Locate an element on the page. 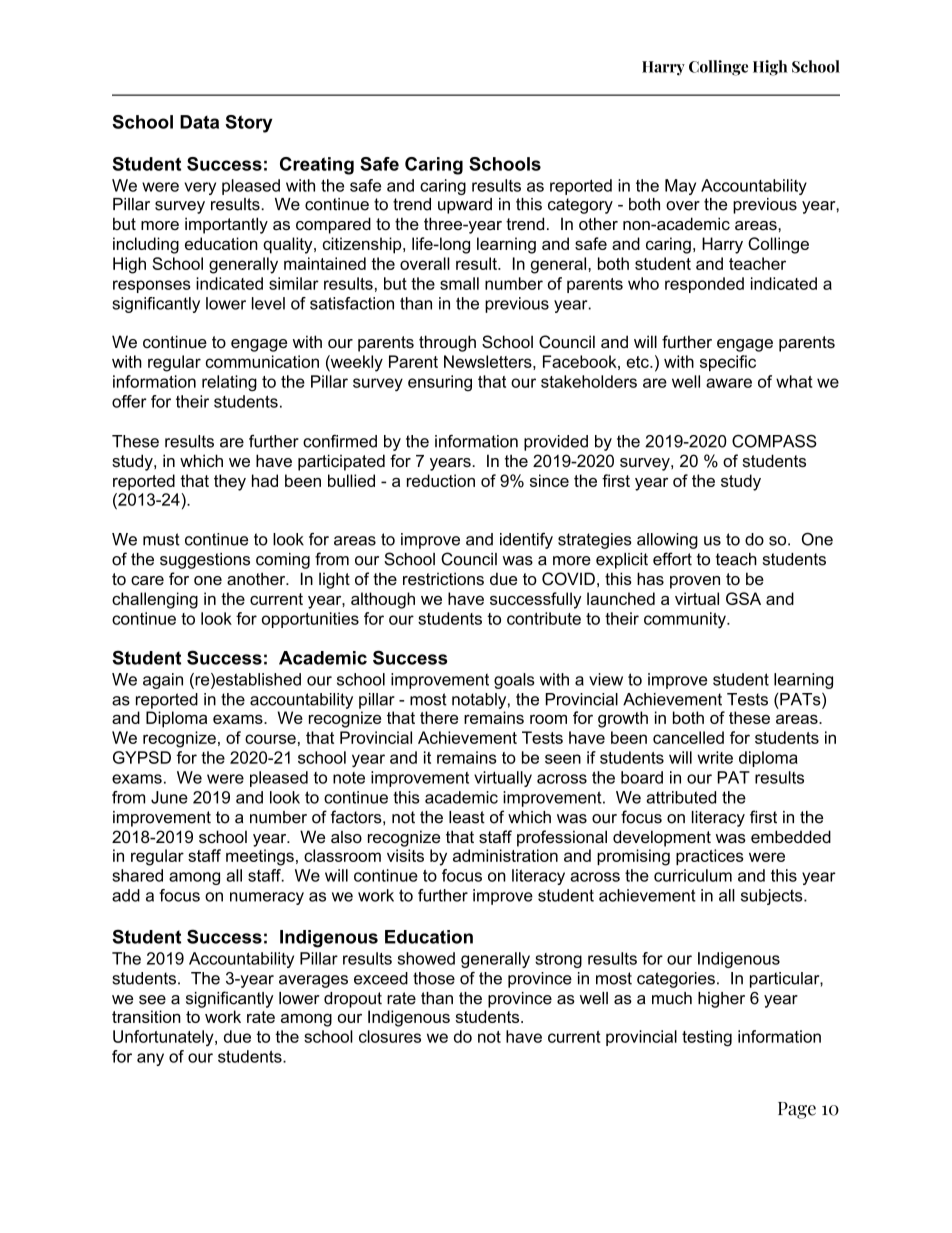 The height and width of the document is (1233, 952). aware is located at coordinates (729, 383).
